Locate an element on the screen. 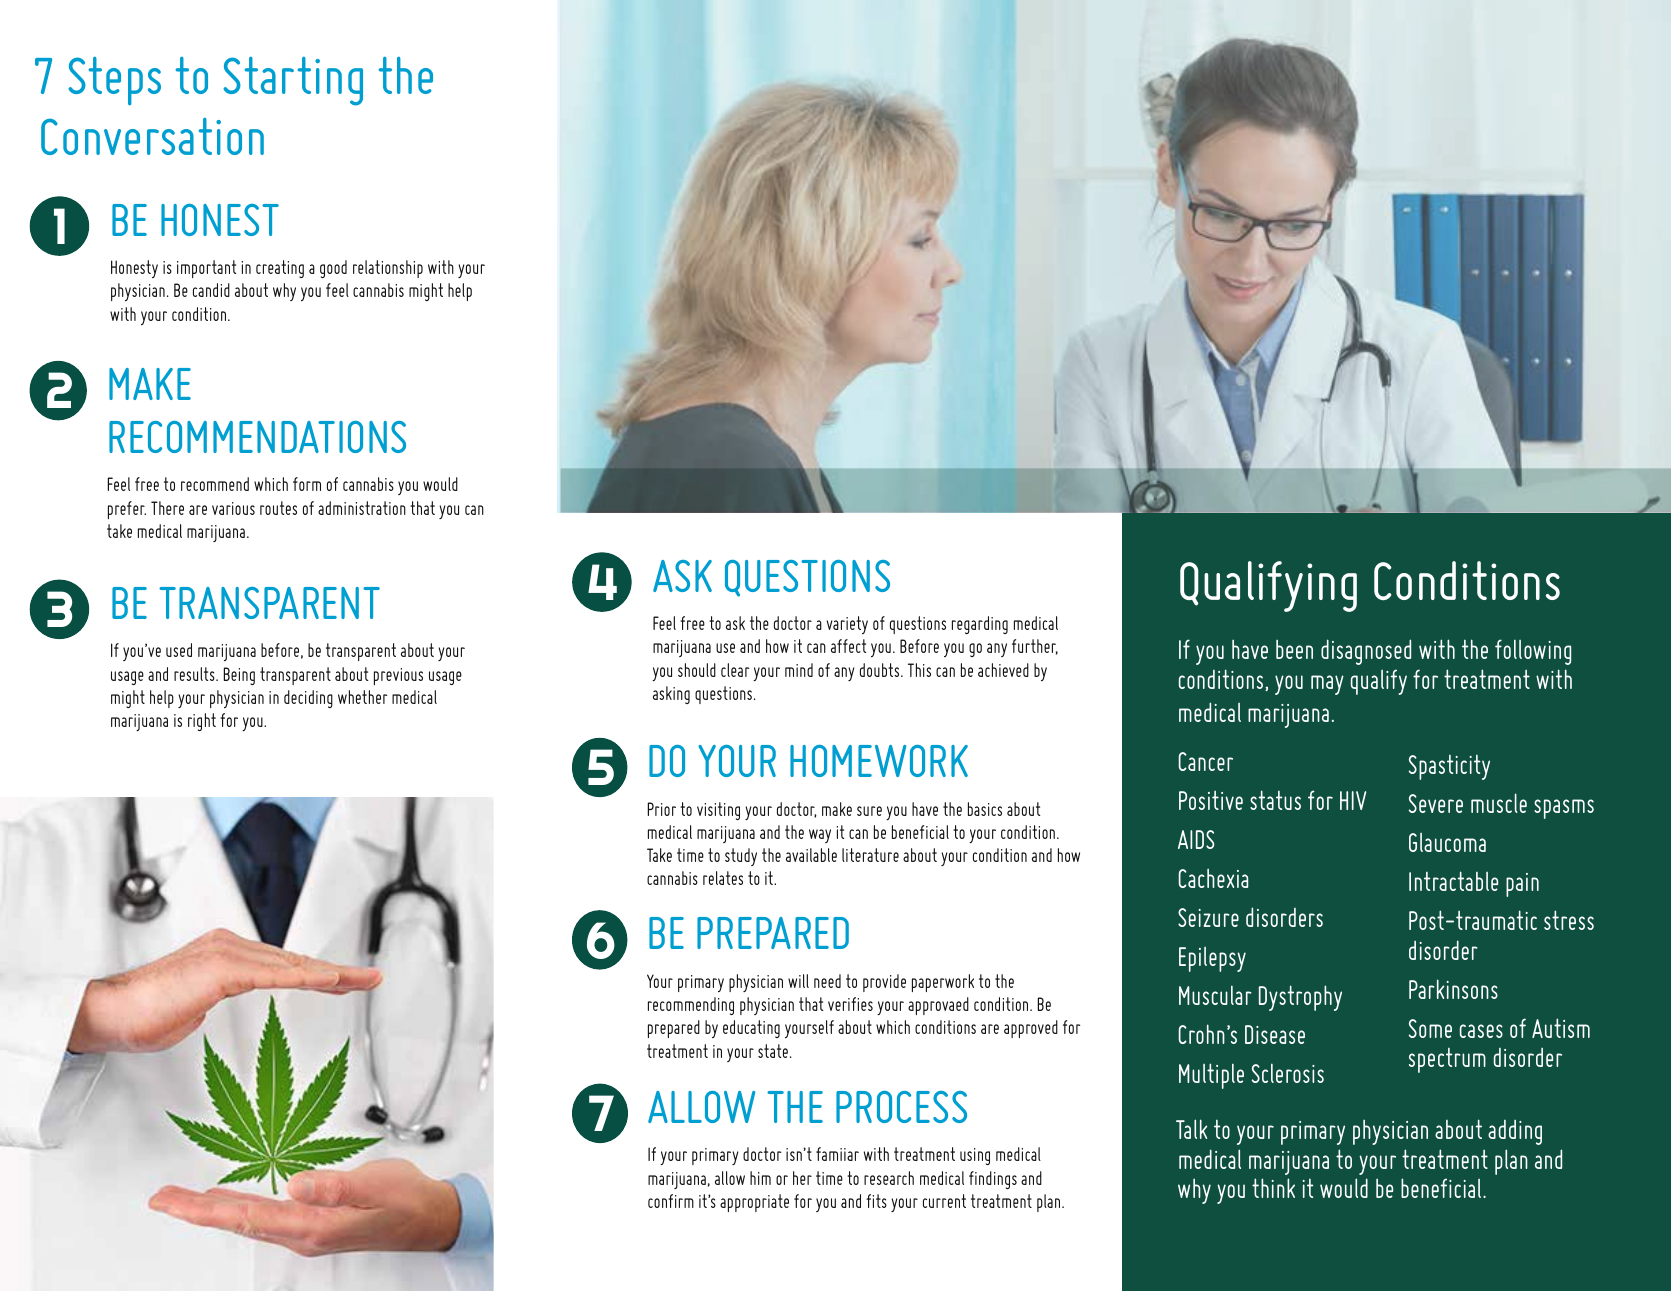  been is located at coordinates (1294, 649).
